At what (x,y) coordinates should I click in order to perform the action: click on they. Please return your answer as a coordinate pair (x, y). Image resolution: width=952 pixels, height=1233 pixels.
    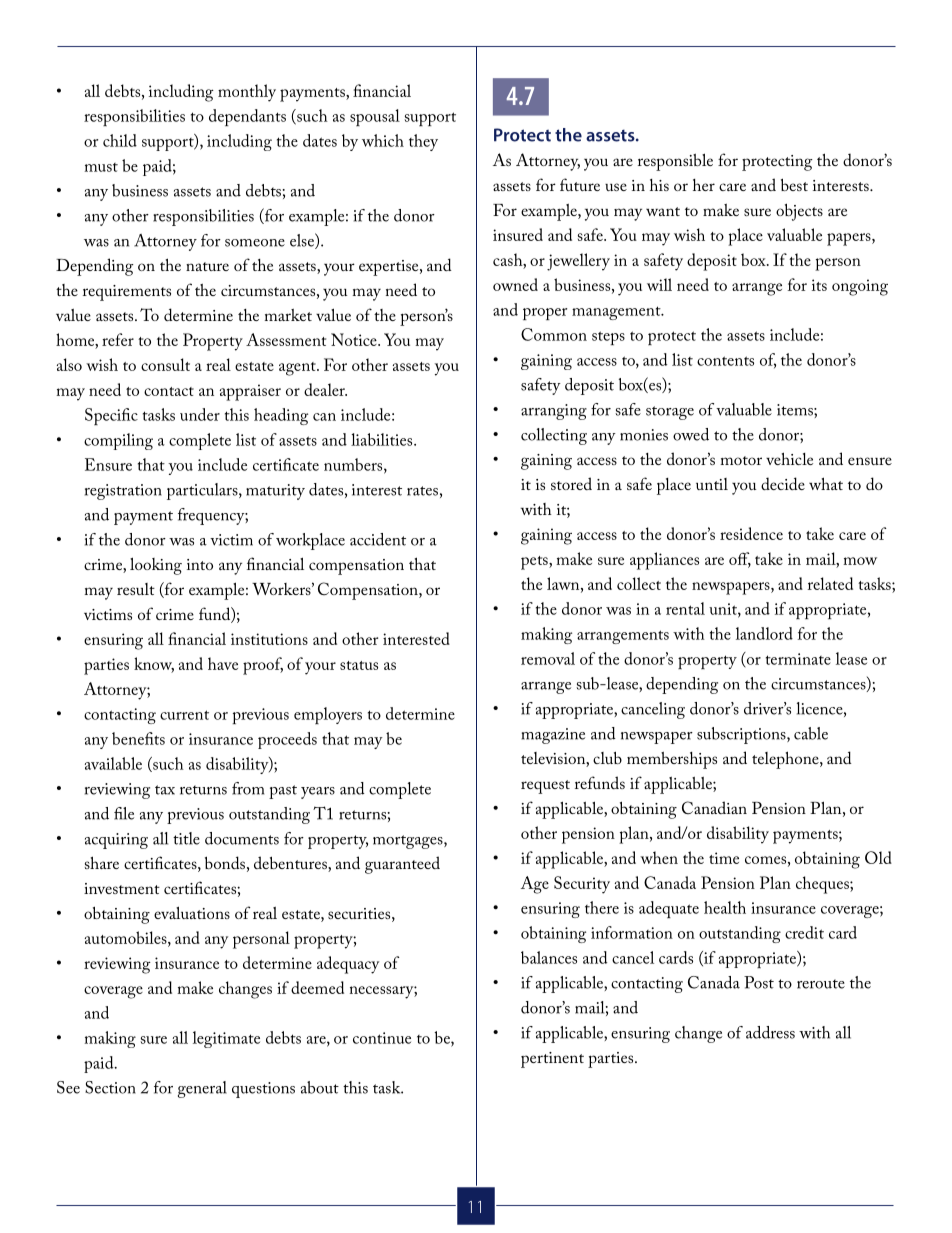
    Looking at the image, I should click on (423, 142).
